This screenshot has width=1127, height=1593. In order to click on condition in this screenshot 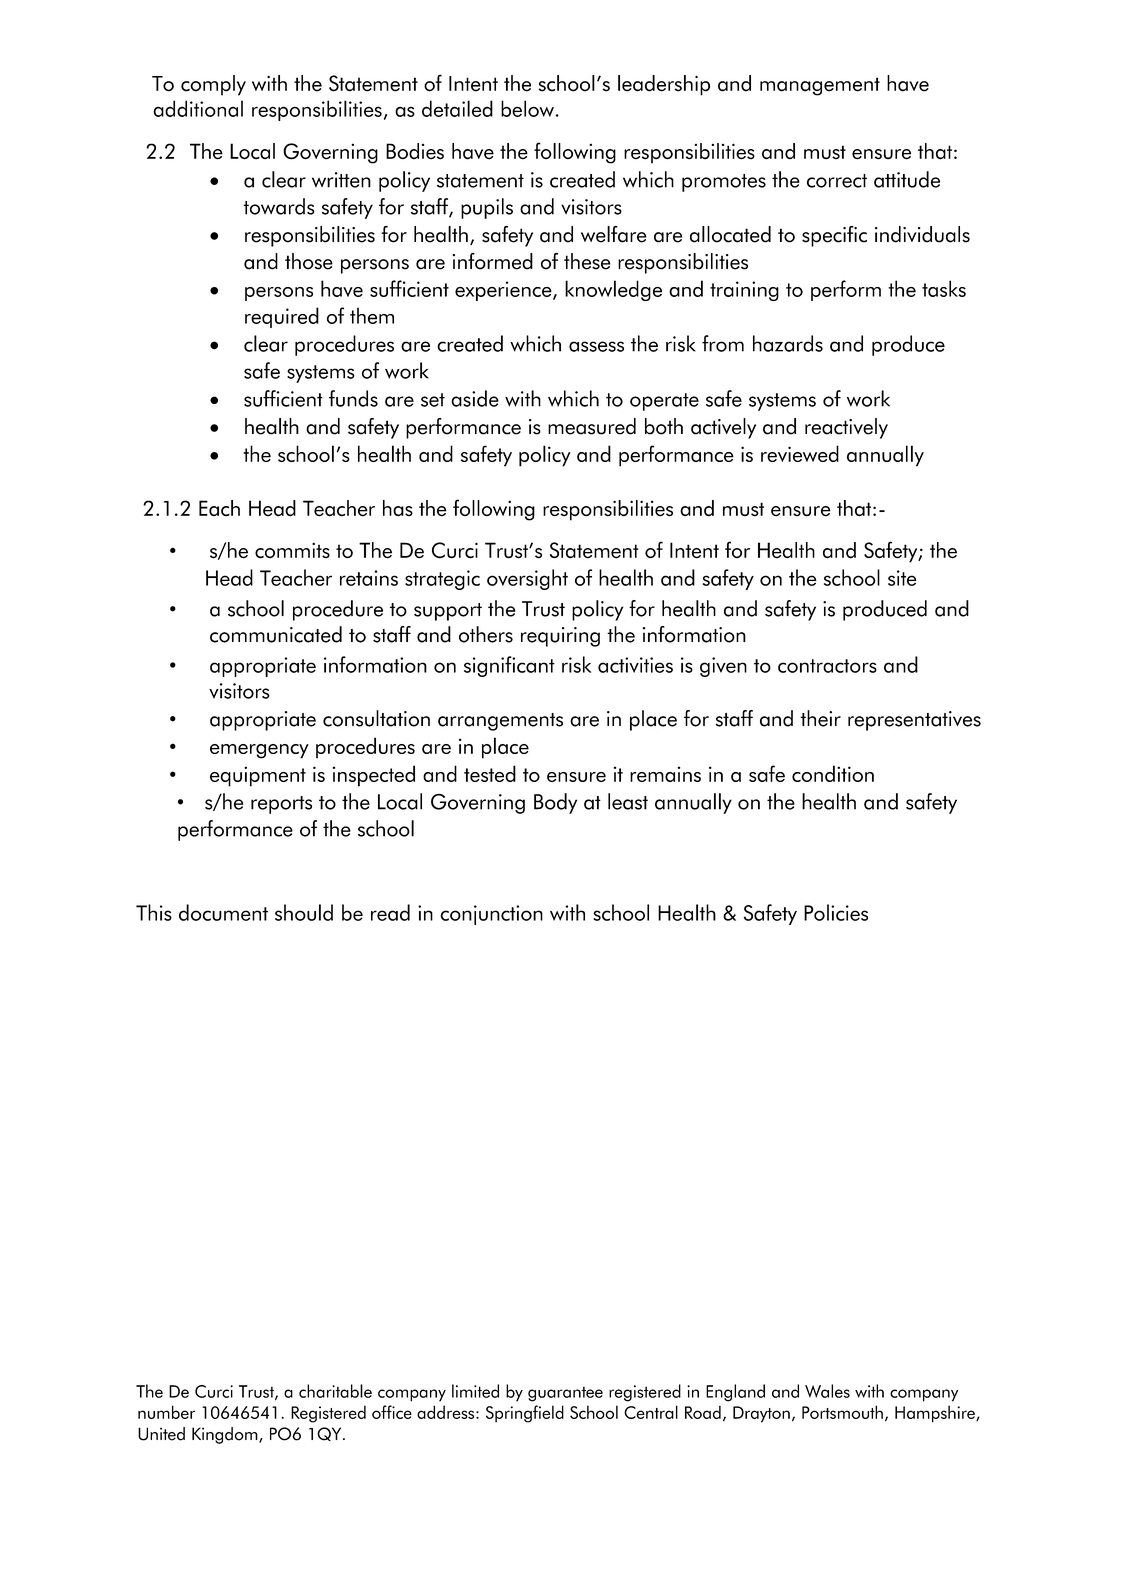, I will do `click(833, 773)`.
